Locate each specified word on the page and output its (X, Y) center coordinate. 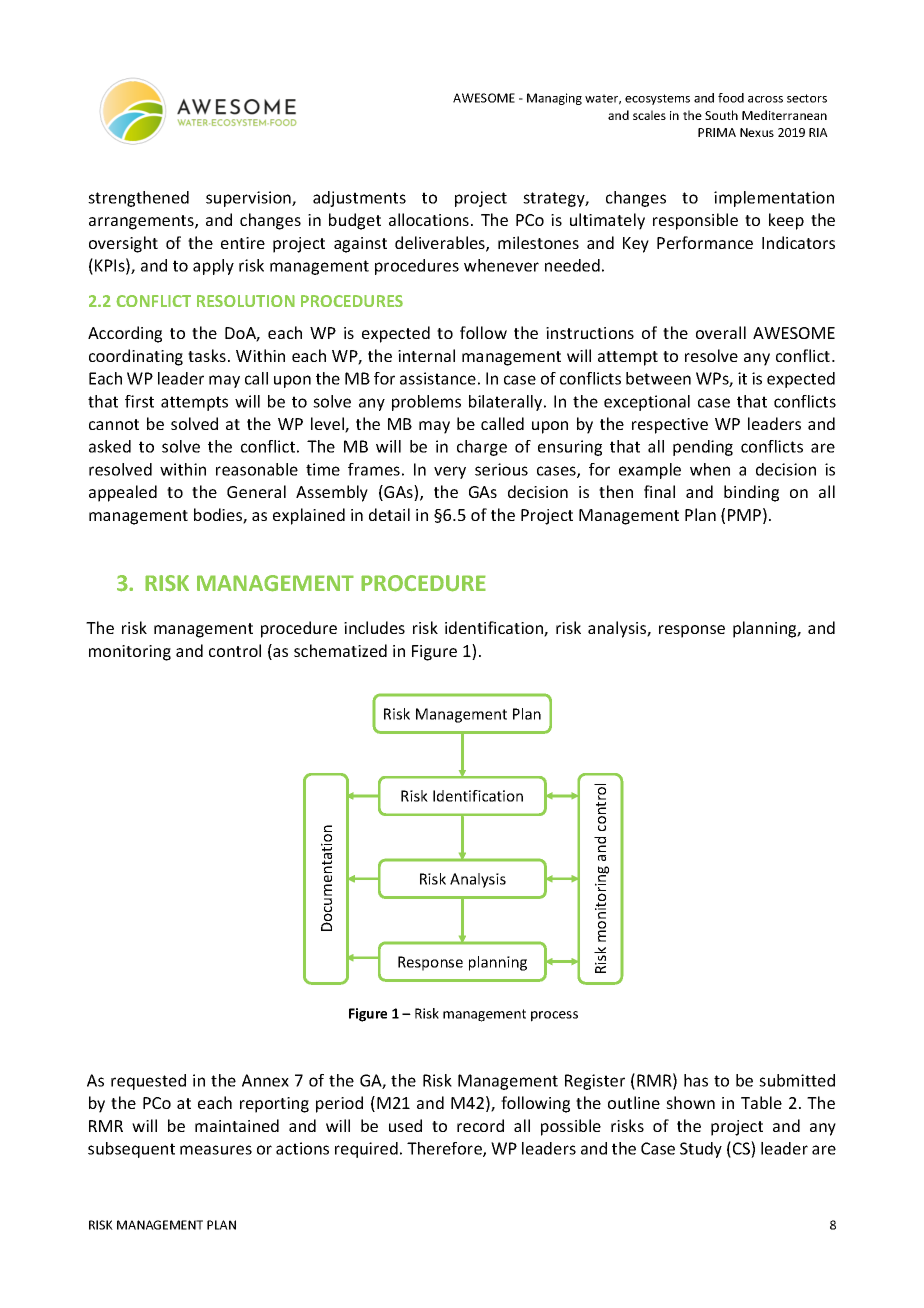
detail (389, 514)
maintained (237, 1125)
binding (751, 493)
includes (374, 627)
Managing (554, 99)
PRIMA (717, 132)
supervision (249, 199)
